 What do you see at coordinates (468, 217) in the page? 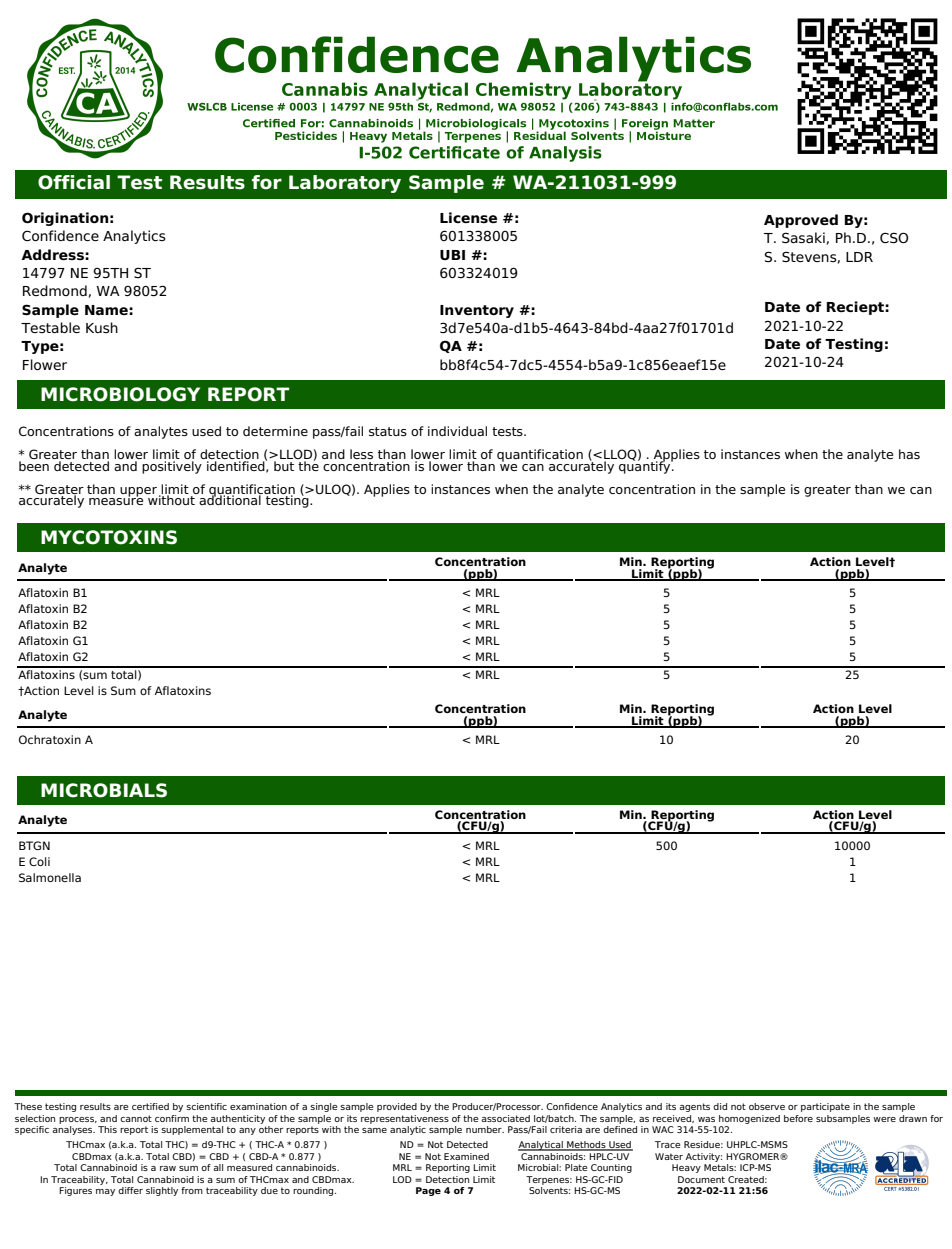
I see `License` at bounding box center [468, 217].
